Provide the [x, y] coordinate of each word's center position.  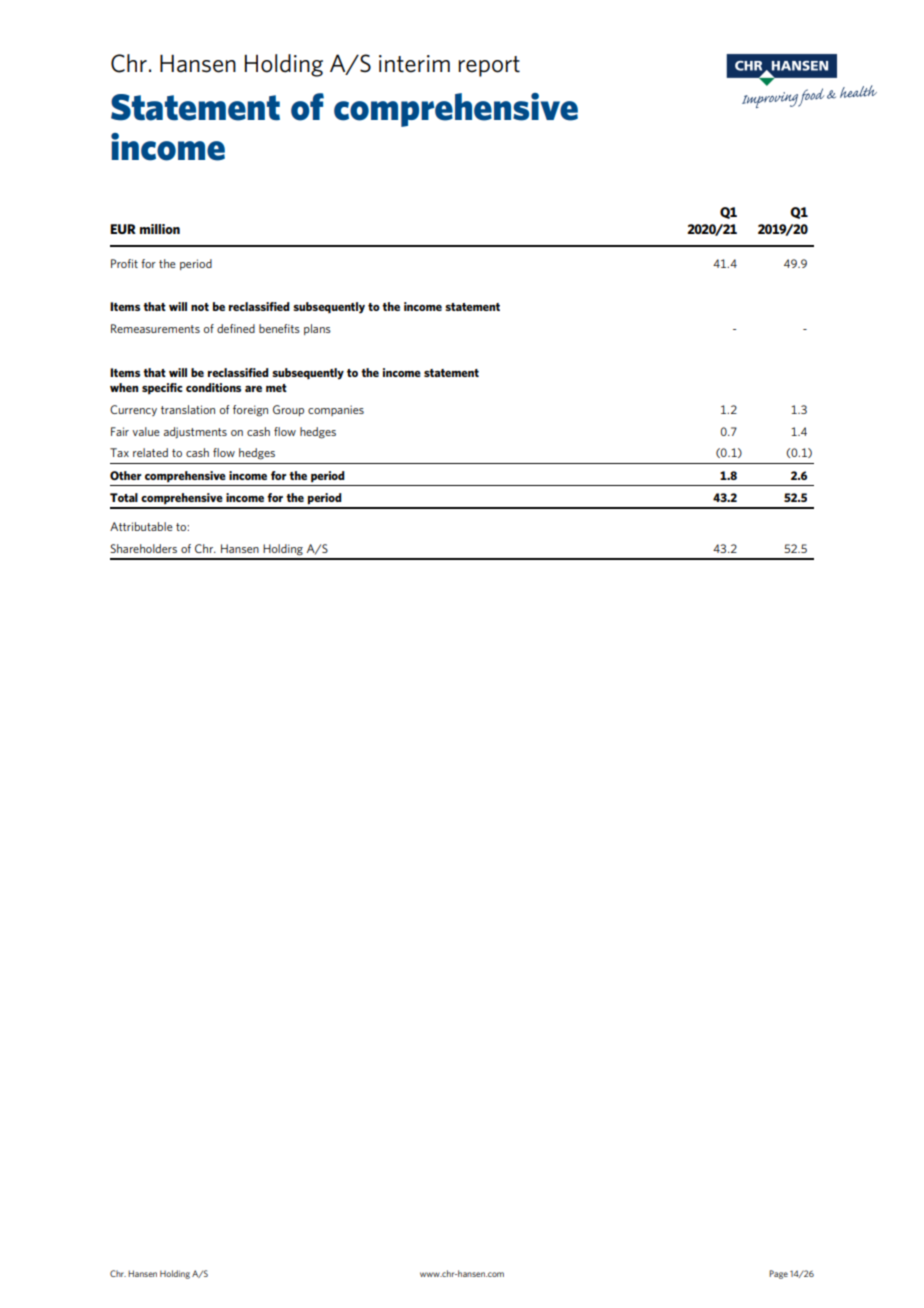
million [160, 229]
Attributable [141, 526]
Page [778, 1274]
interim [414, 64]
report [489, 66]
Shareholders [143, 548]
